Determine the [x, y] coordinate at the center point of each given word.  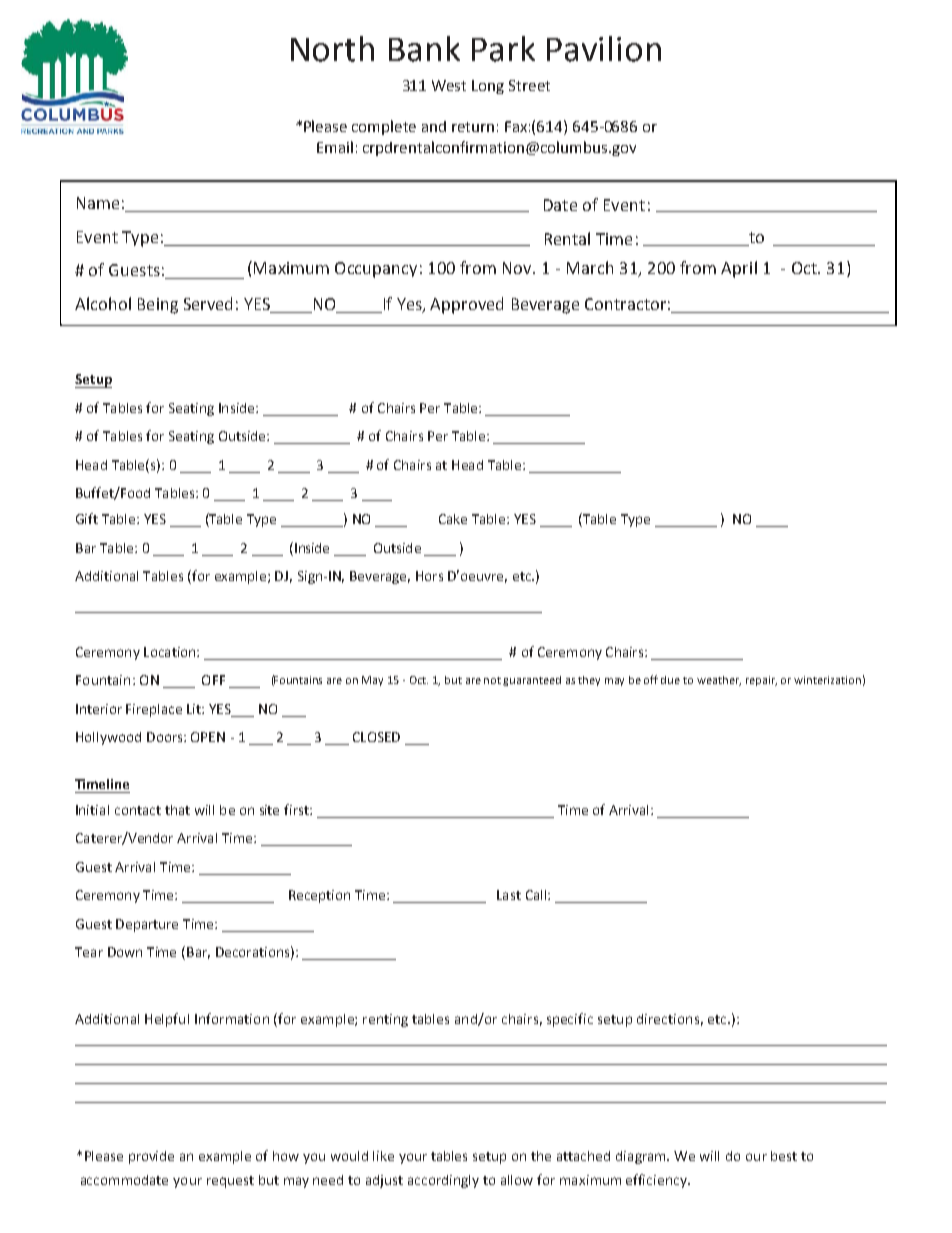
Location [171, 652]
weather [719, 681]
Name [98, 203]
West [449, 85]
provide [151, 1157]
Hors [429, 576]
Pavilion [604, 49]
